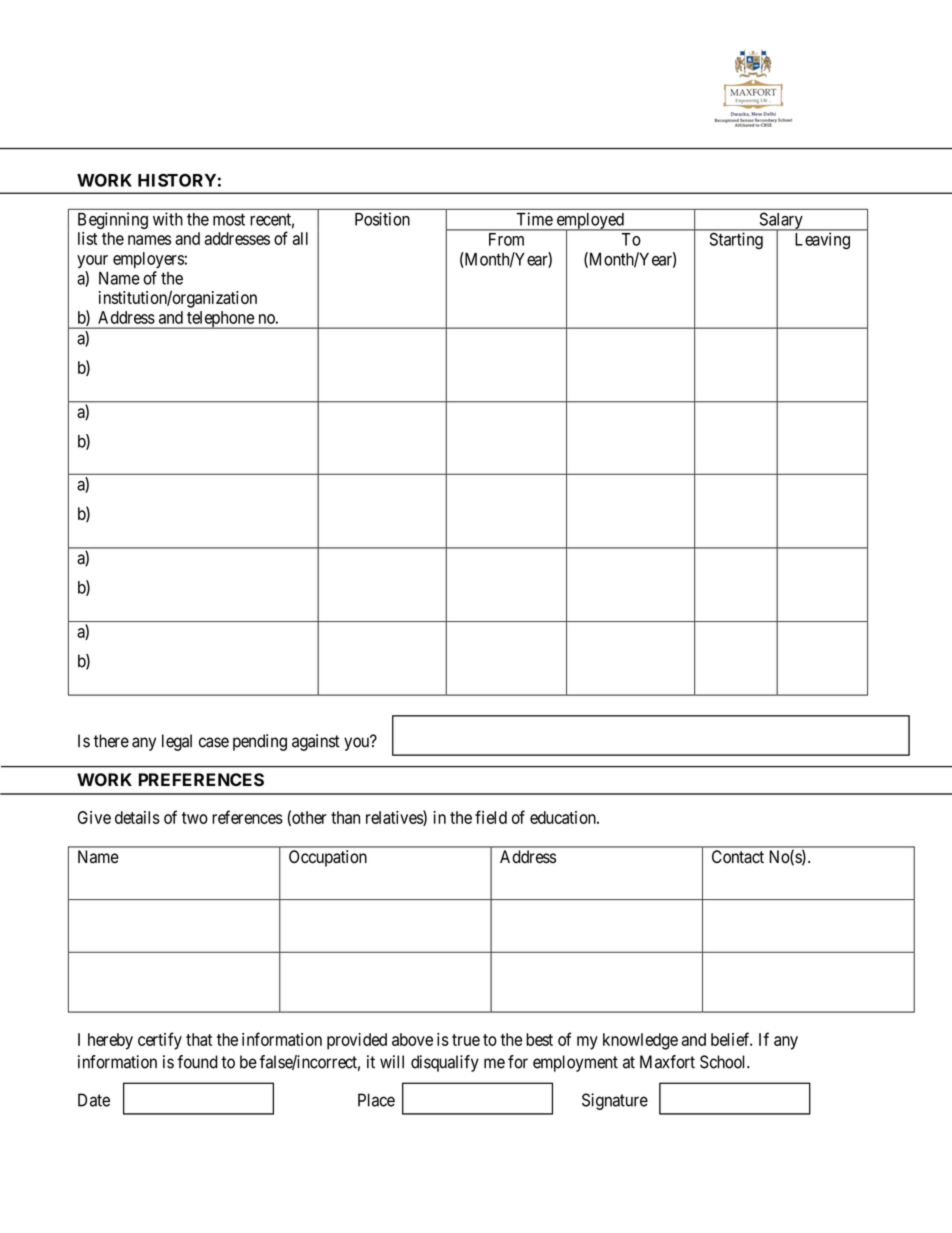 The height and width of the document is (1233, 952). Describe the element at coordinates (316, 742) in the document. I see `against` at that location.
